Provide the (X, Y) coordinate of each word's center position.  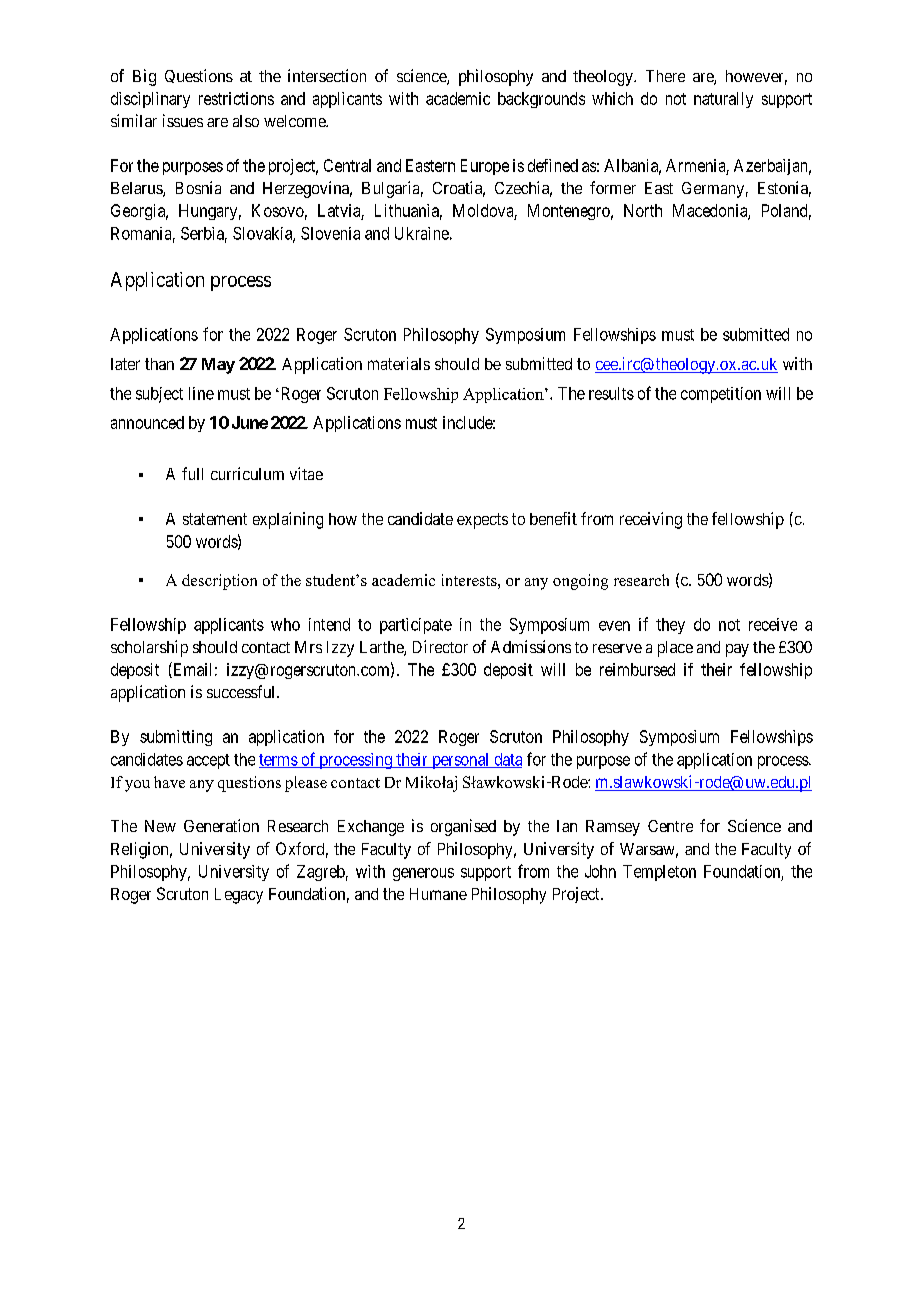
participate (416, 626)
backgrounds (541, 100)
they (670, 626)
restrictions (236, 98)
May (218, 366)
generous (423, 874)
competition (721, 395)
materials (399, 363)
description (219, 582)
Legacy (239, 896)
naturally (723, 100)
